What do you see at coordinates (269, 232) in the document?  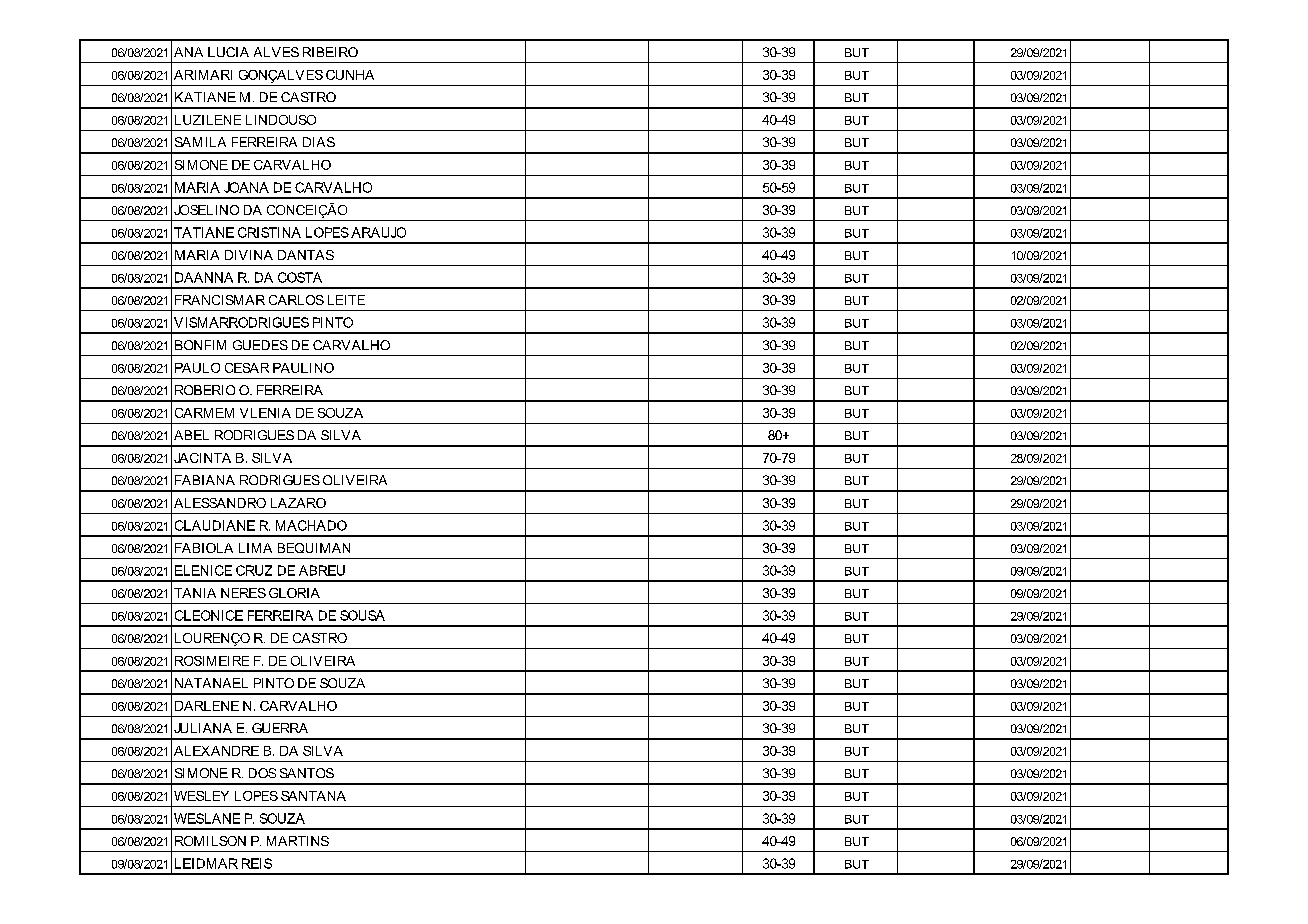 I see `CRISTINA` at bounding box center [269, 232].
